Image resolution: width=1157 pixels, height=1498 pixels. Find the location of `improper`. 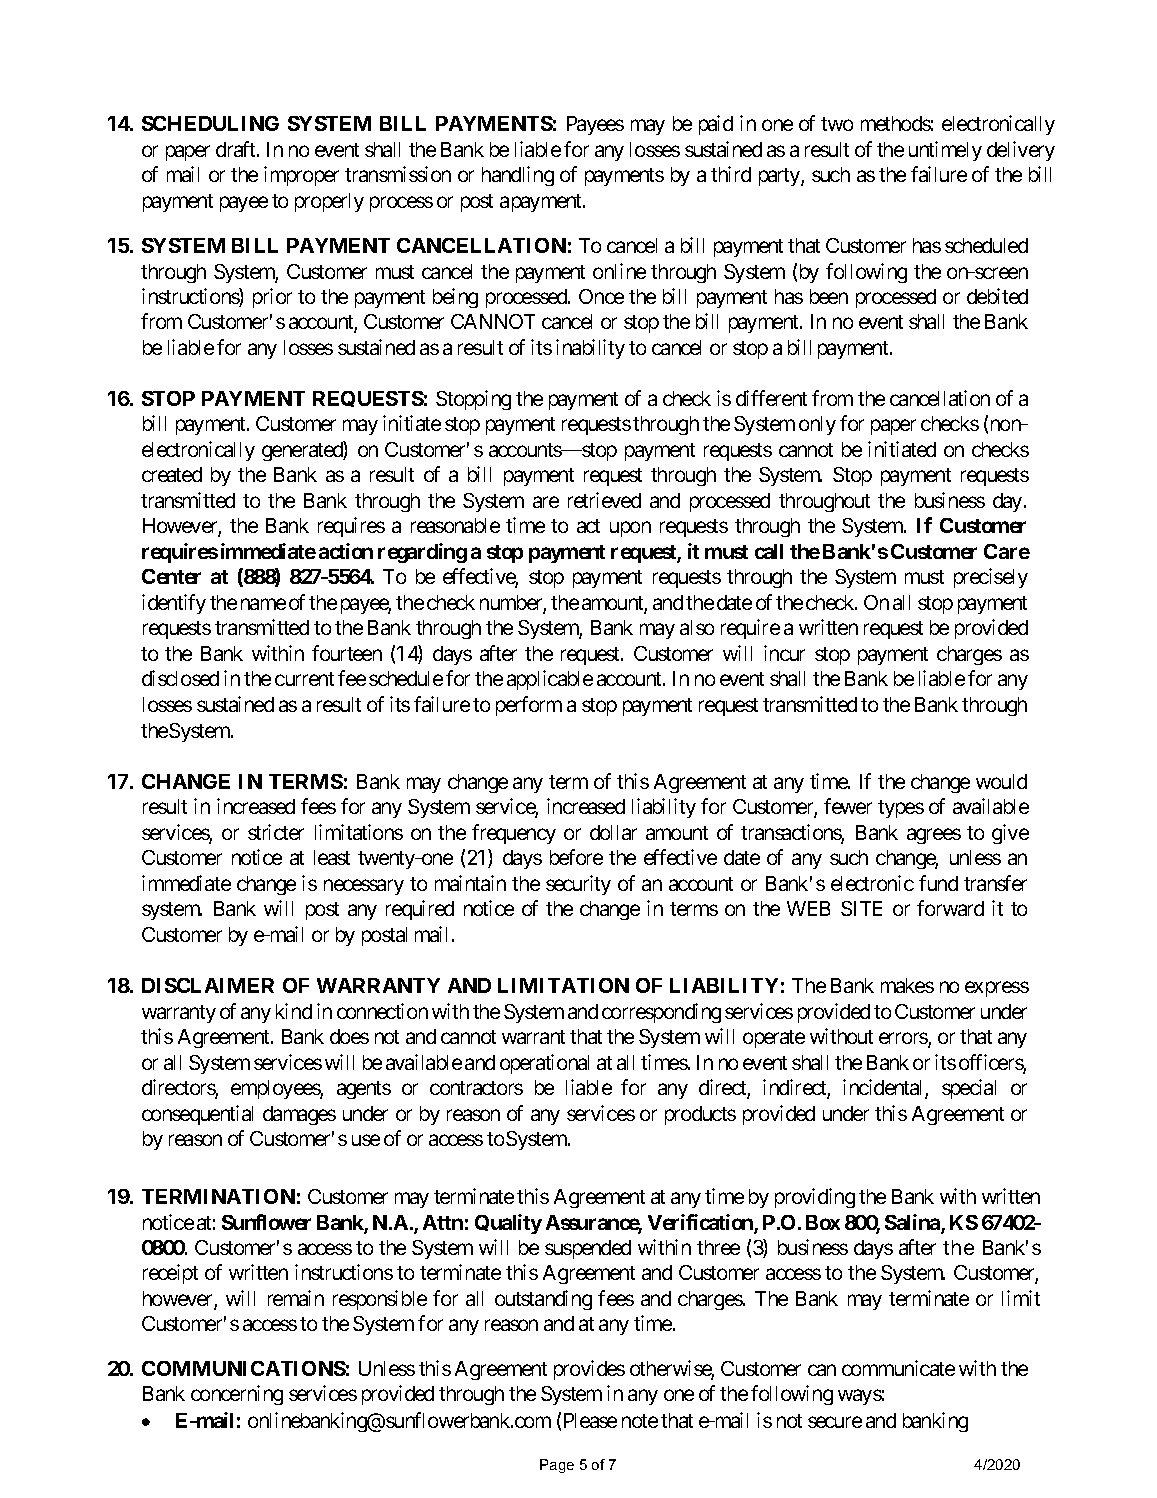

improper is located at coordinates (301, 176).
